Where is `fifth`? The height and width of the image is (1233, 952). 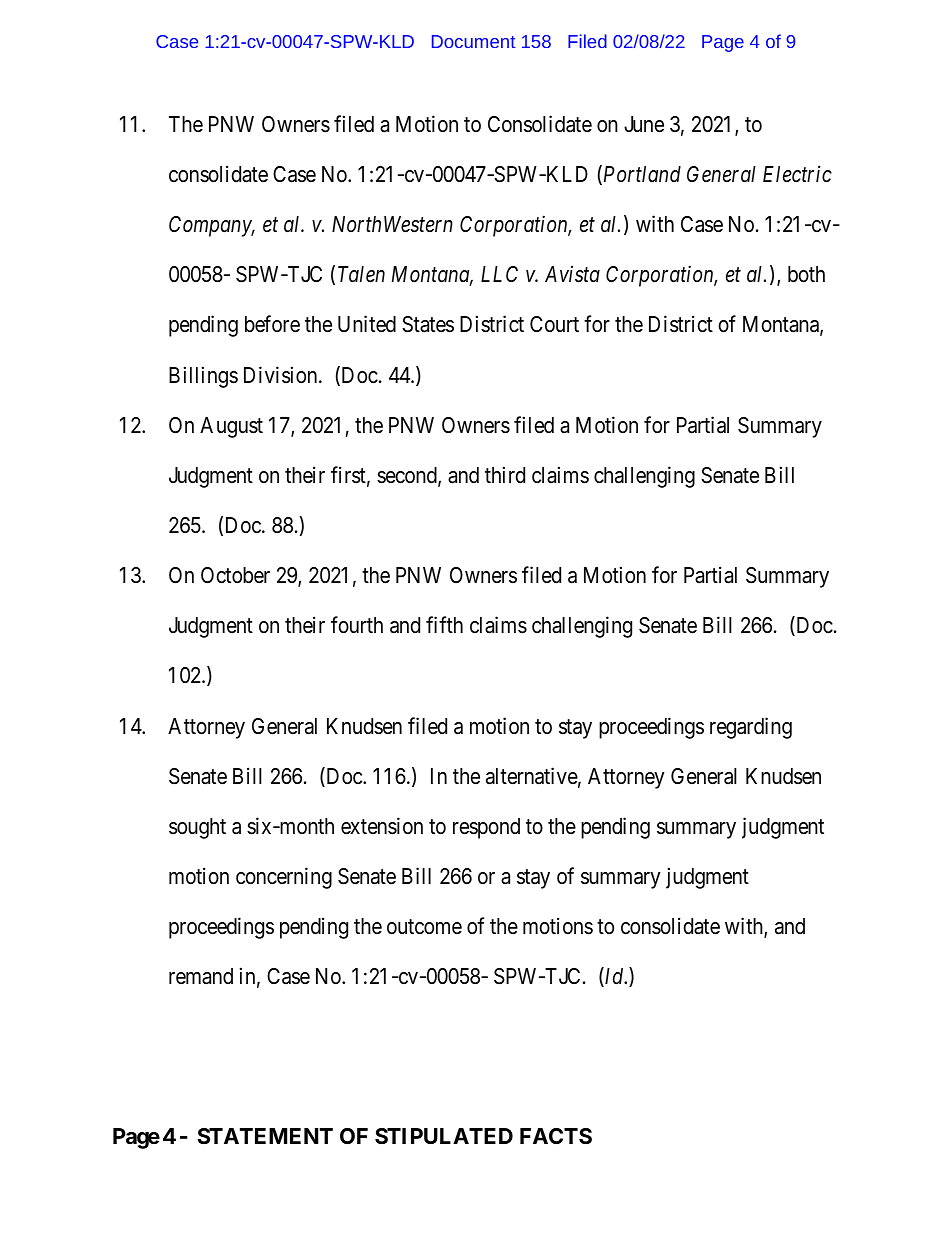
fifth is located at coordinates (444, 624).
